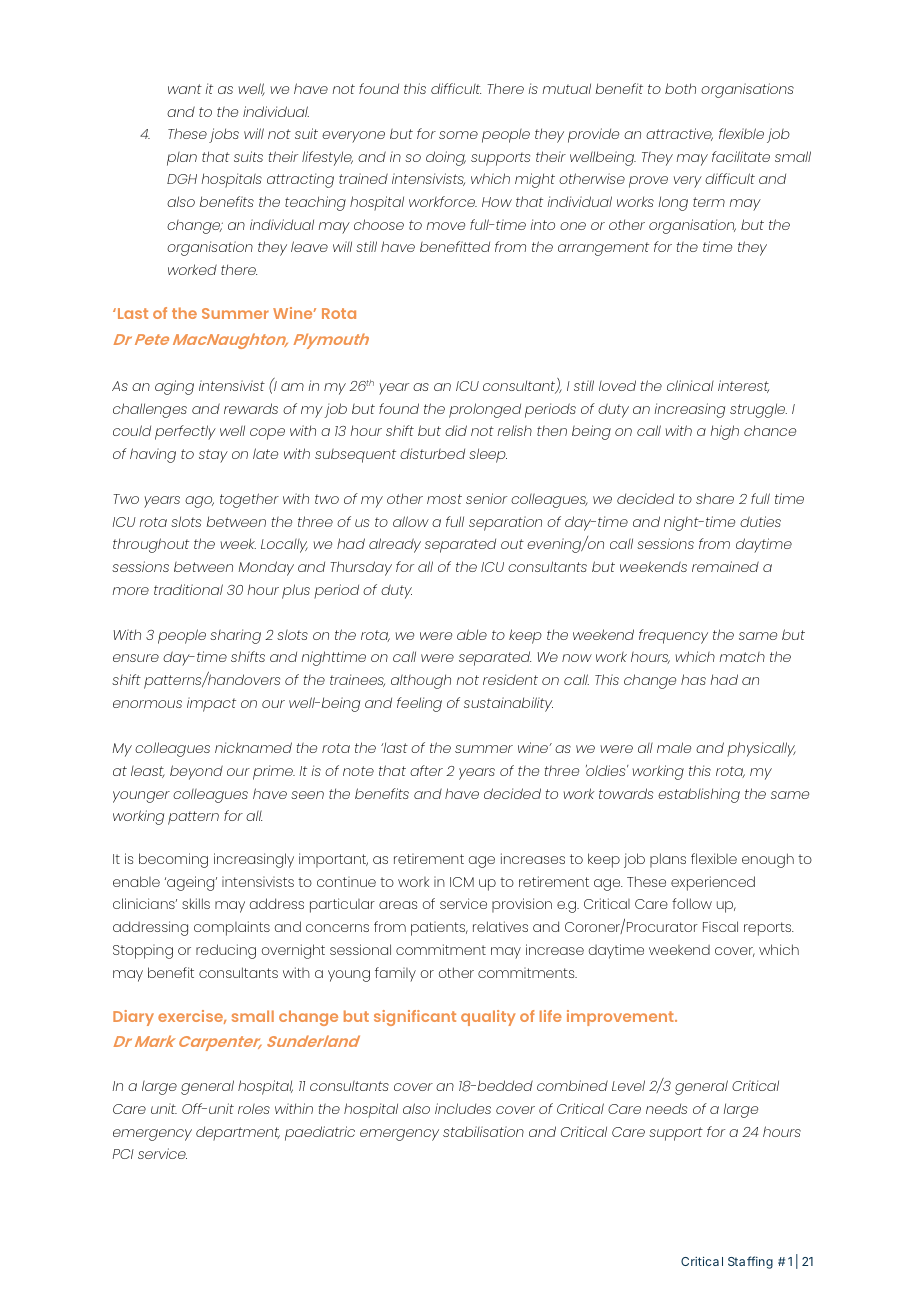 This screenshot has width=924, height=1308. I want to click on becoming, so click(173, 860).
